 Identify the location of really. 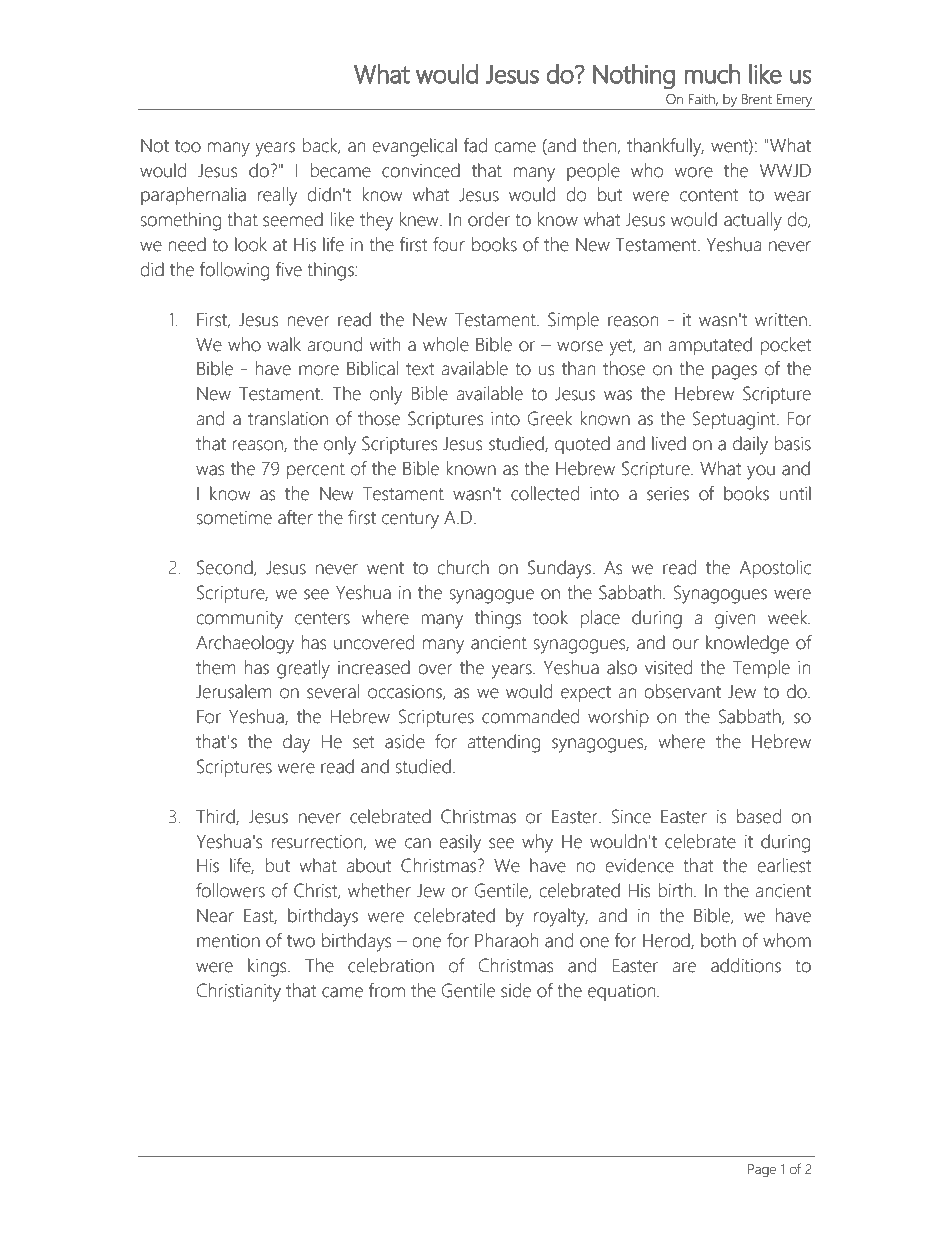
(277, 196).
